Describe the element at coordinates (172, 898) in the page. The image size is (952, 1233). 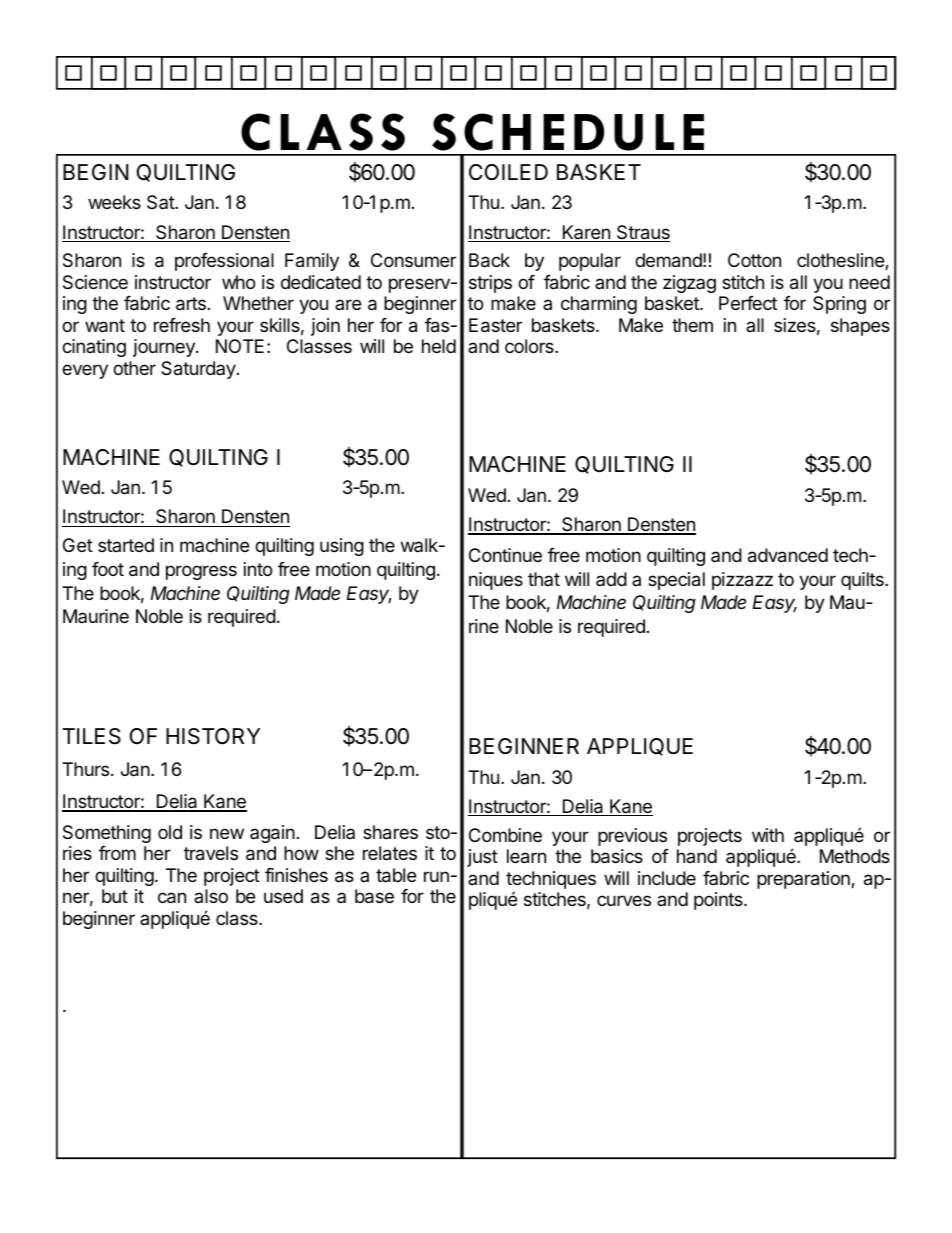
I see `can` at that location.
